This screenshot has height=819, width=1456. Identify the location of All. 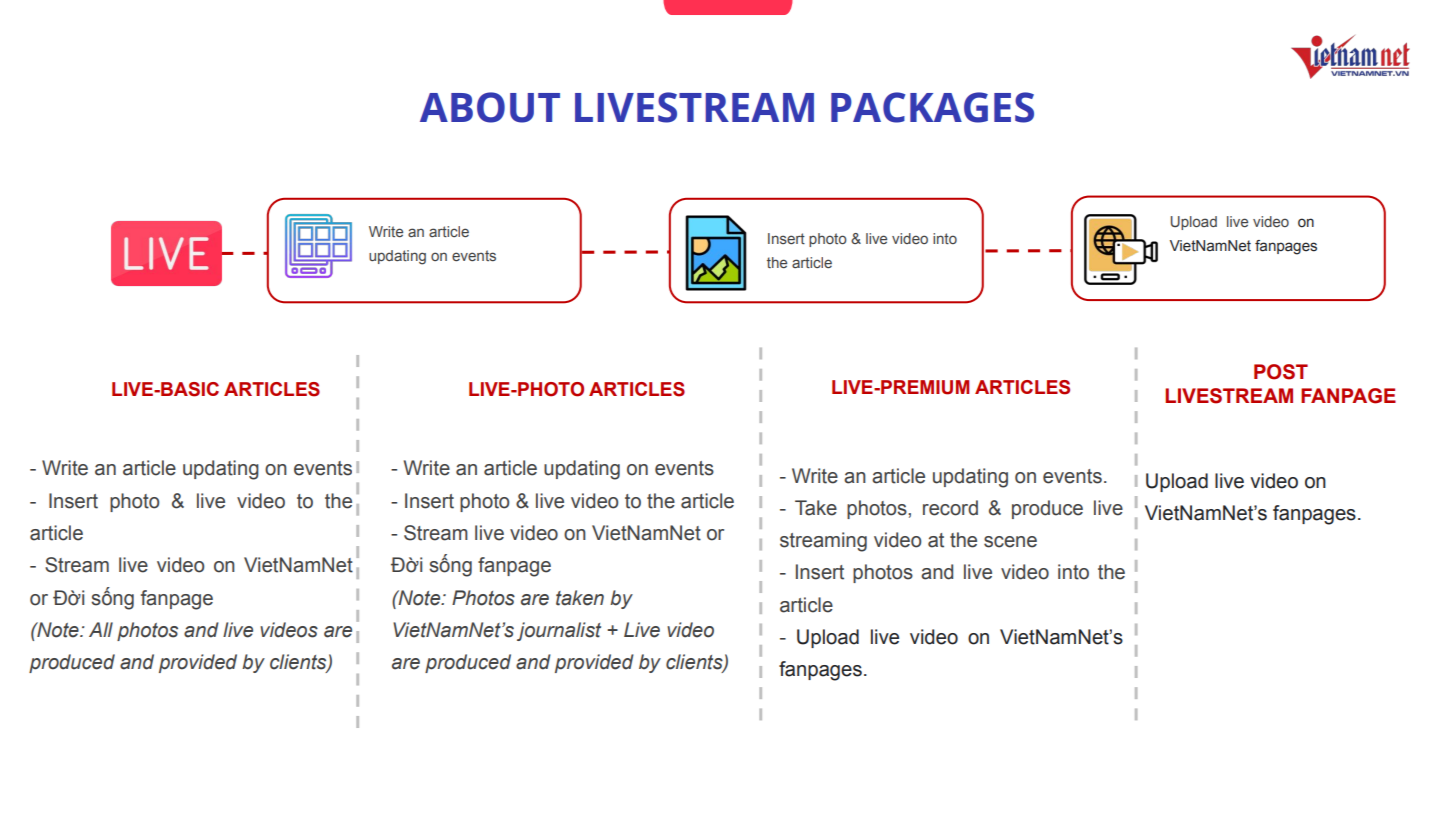
(101, 629).
